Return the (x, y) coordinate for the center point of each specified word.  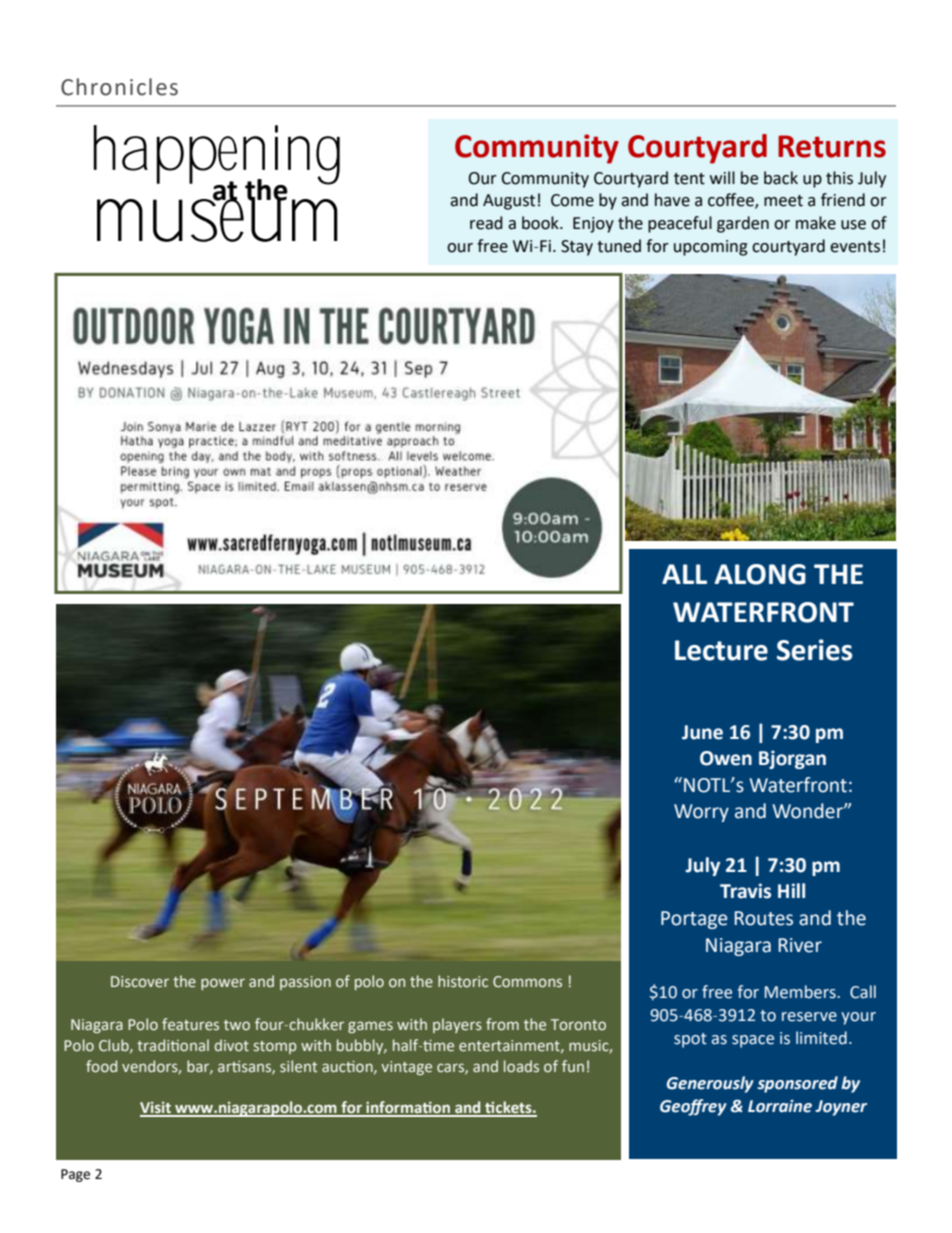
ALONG (760, 574)
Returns (832, 146)
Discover (140, 981)
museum (217, 219)
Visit (157, 1109)
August (509, 202)
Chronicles (119, 87)
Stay (577, 248)
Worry (701, 813)
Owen (726, 758)
